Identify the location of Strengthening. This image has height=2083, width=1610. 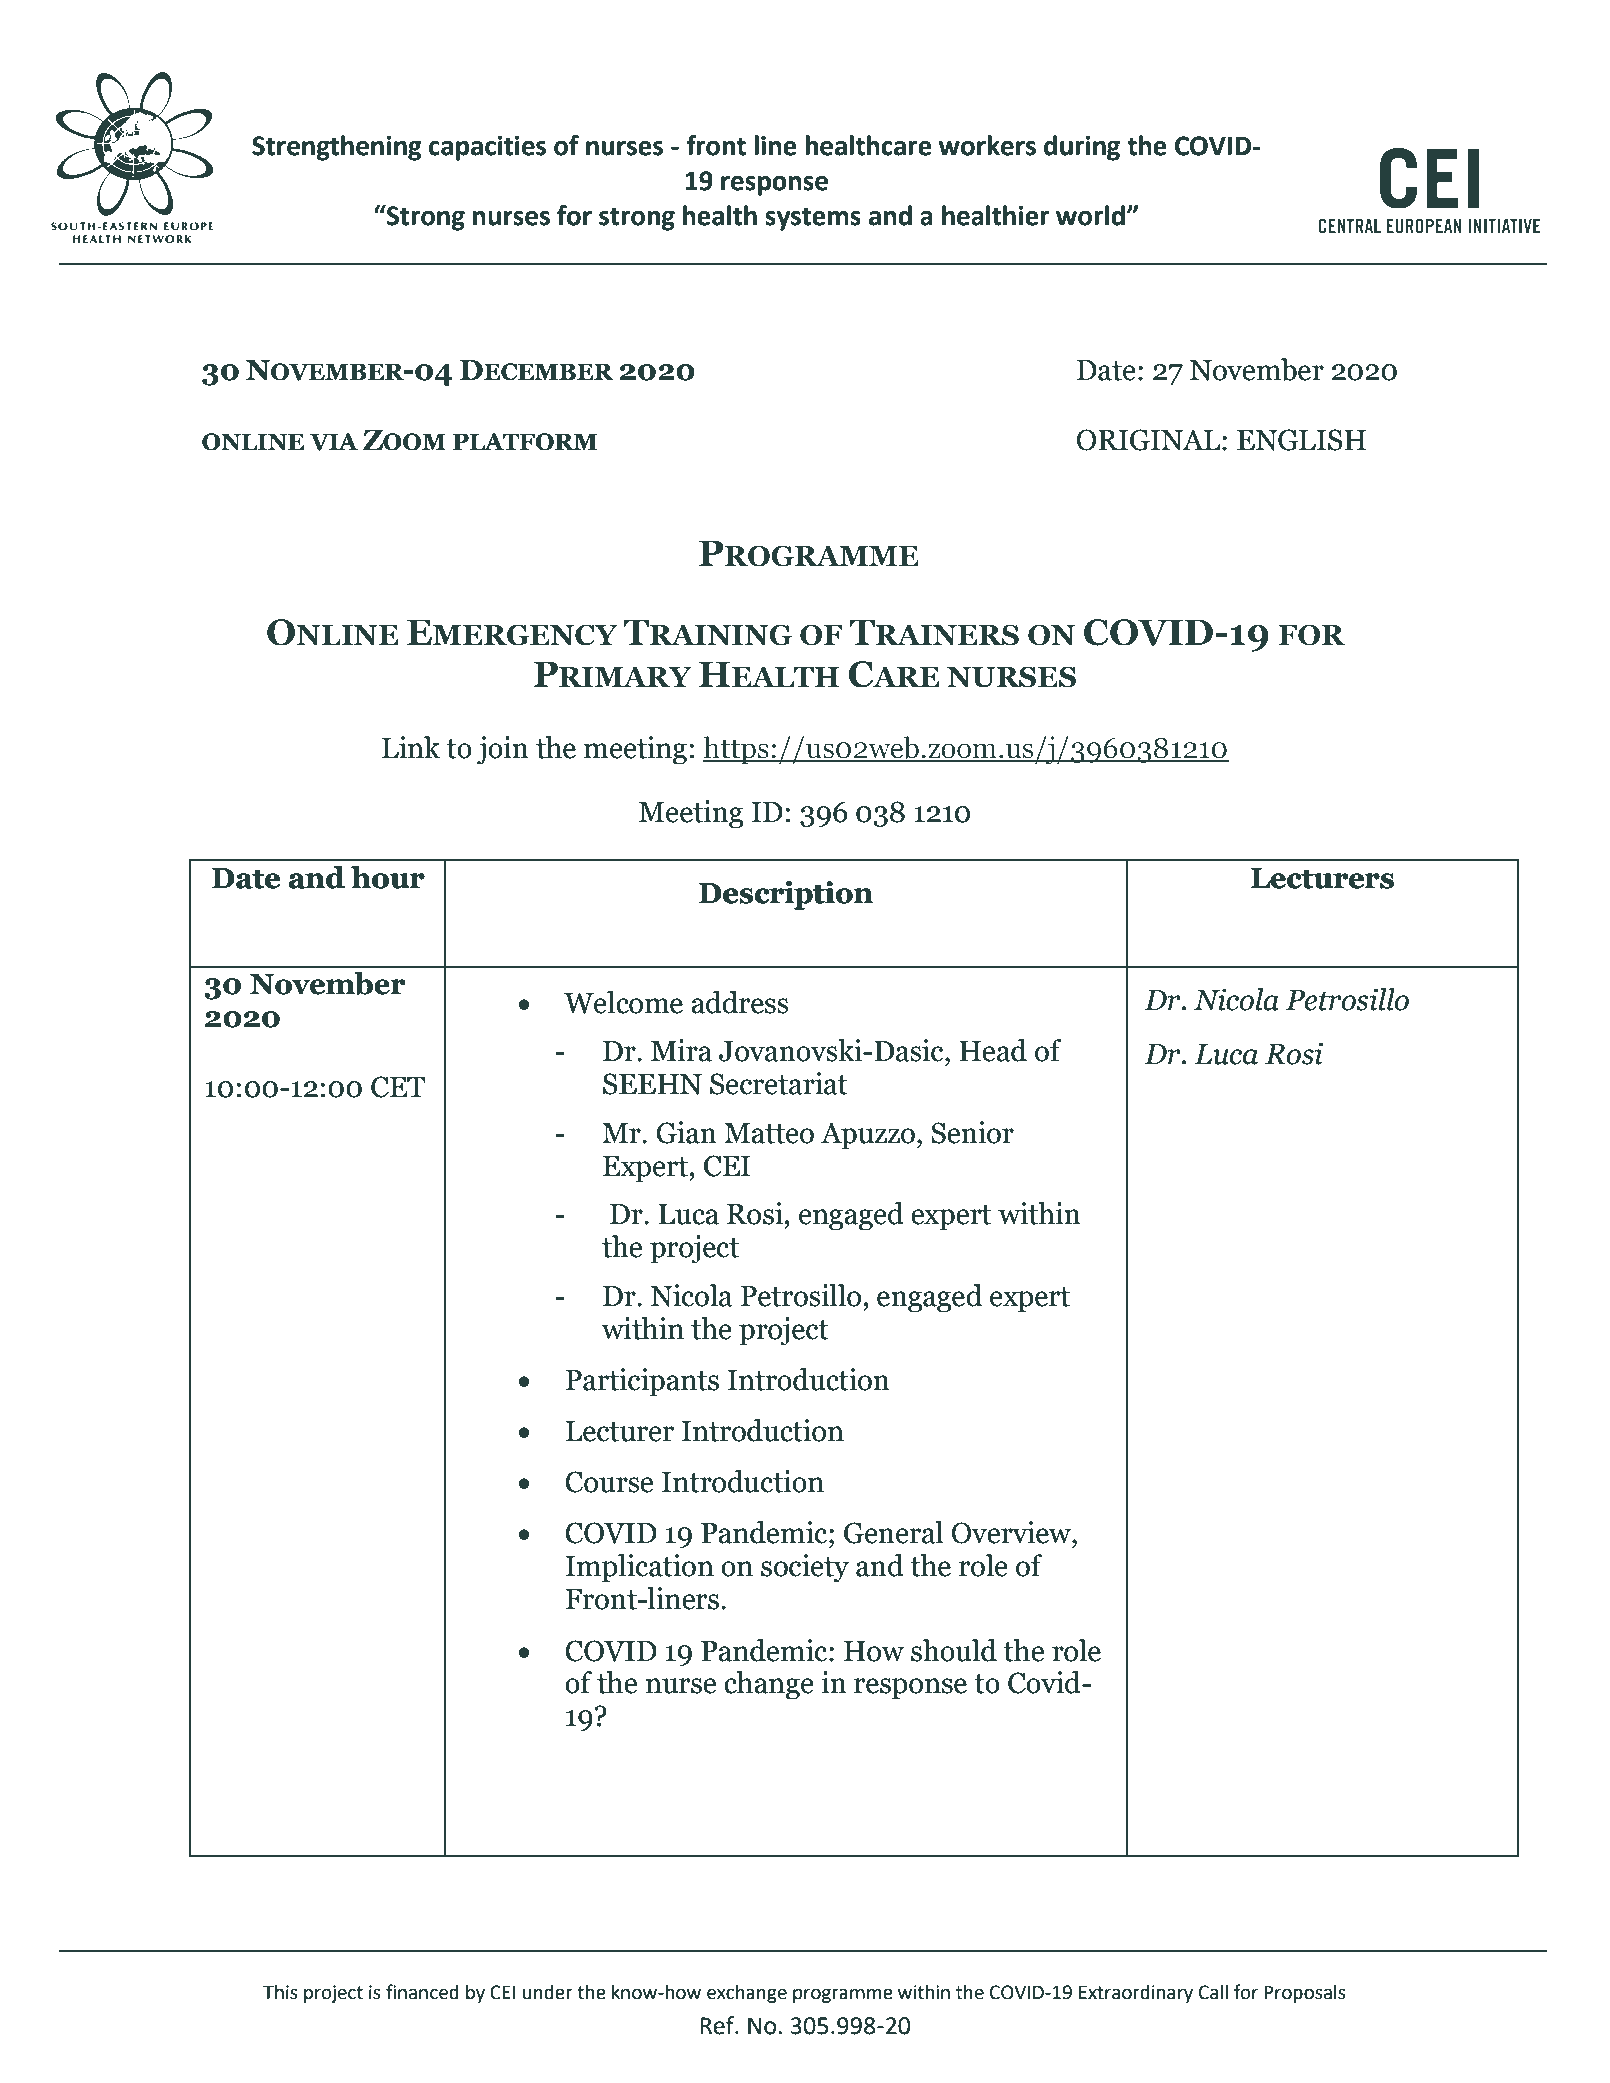
(337, 148).
